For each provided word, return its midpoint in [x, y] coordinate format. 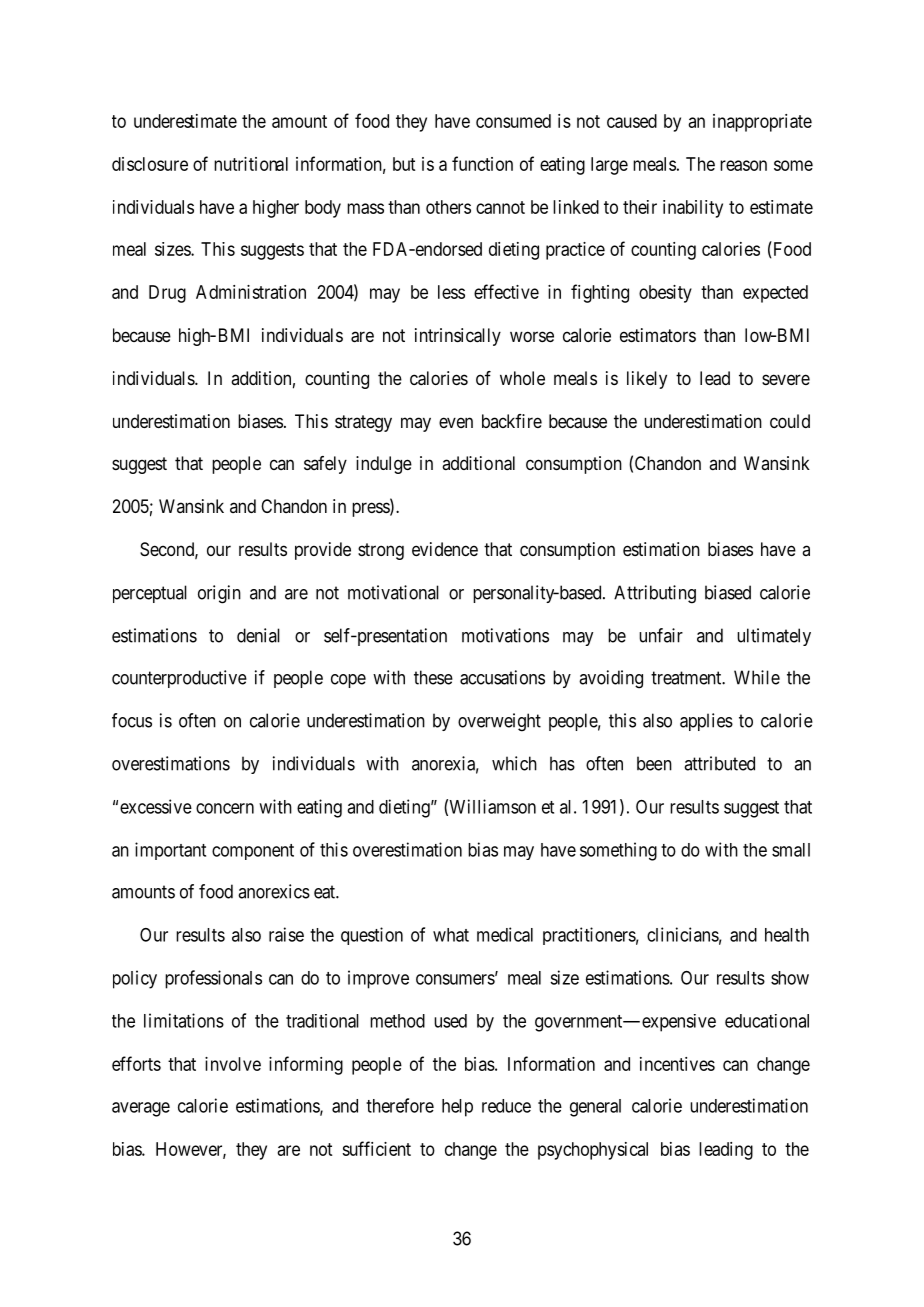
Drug [167, 294]
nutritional [251, 164]
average [141, 1109]
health [787, 935]
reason [743, 165]
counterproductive [179, 679]
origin [219, 594]
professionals [213, 979]
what [451, 935]
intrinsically [458, 337]
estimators [658, 335]
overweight [499, 722]
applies [706, 722]
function [482, 163]
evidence [445, 549]
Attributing [655, 594]
